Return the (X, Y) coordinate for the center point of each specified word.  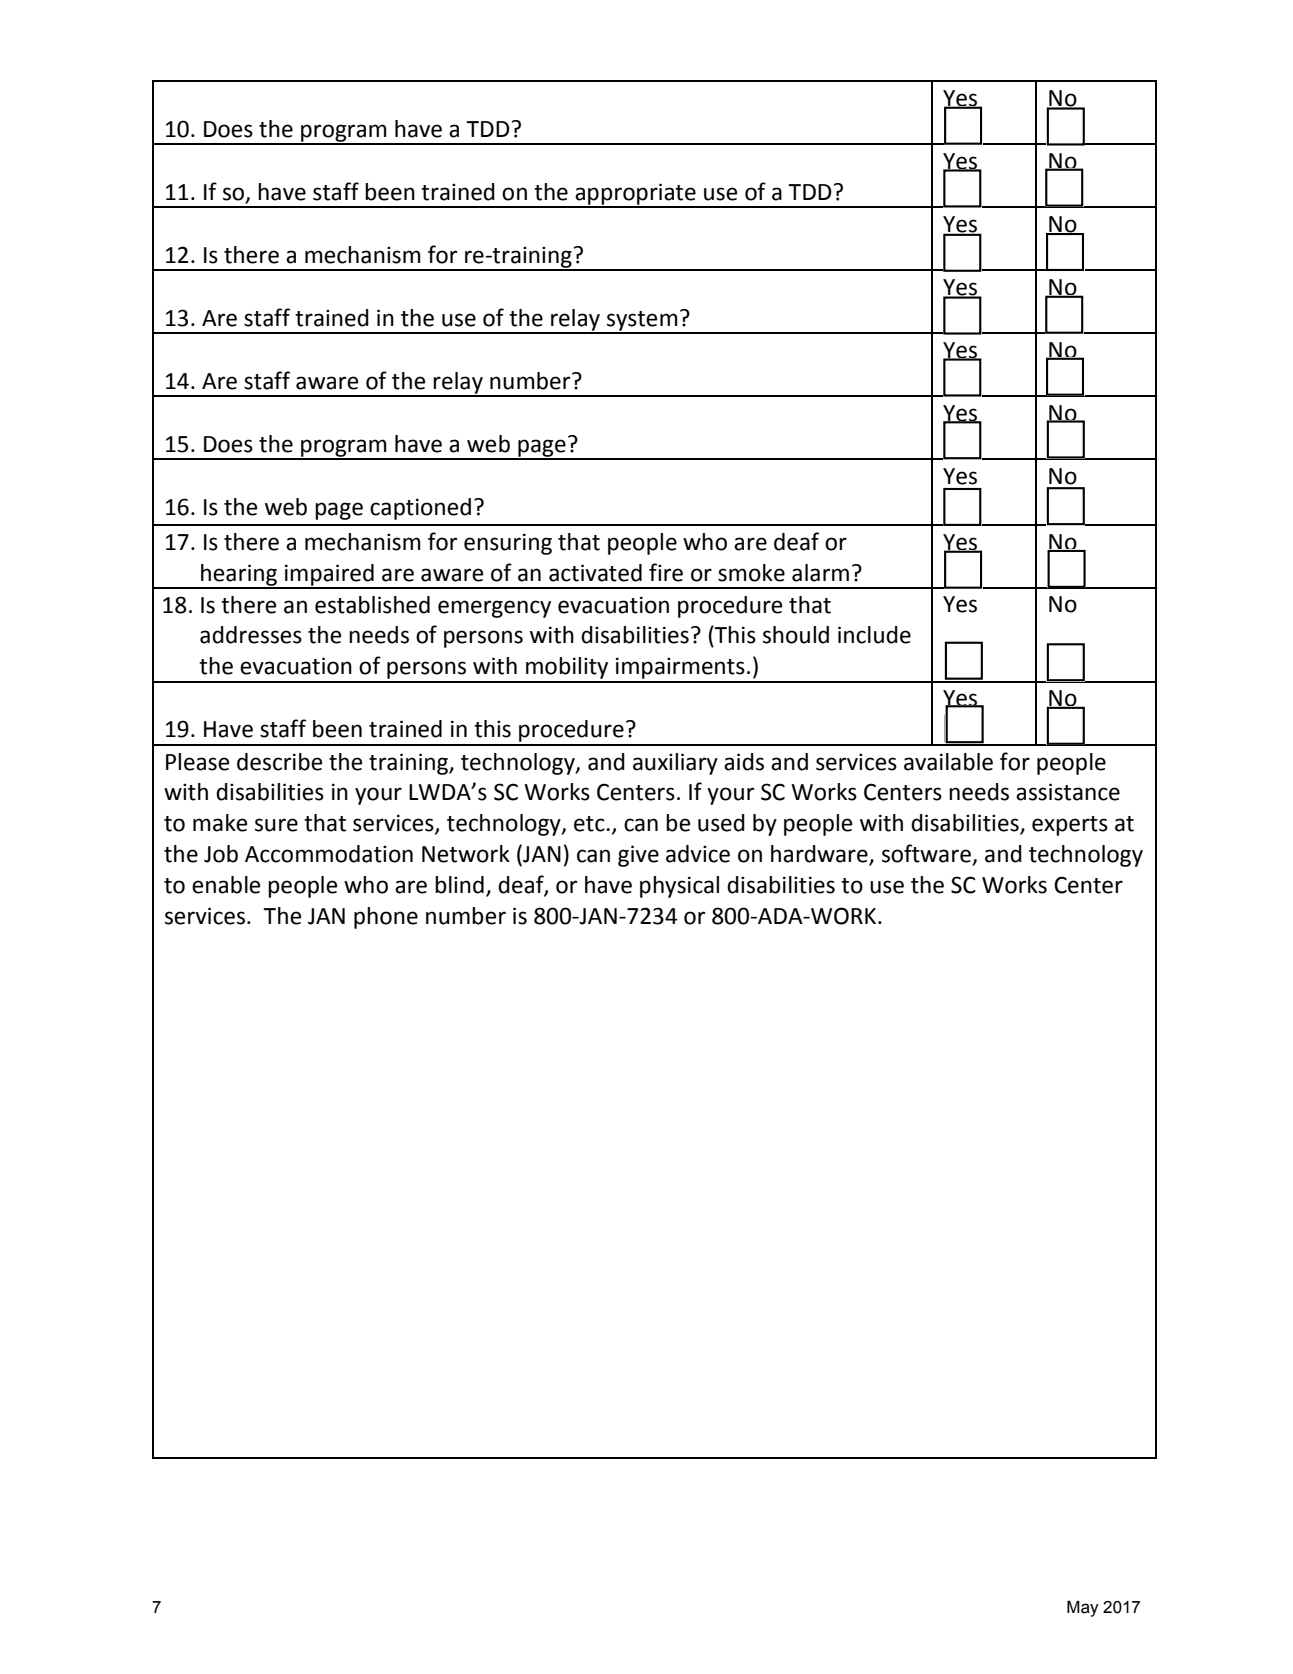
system (642, 322)
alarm (820, 573)
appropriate (635, 195)
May (1083, 1609)
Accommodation (329, 854)
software (927, 854)
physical (679, 887)
